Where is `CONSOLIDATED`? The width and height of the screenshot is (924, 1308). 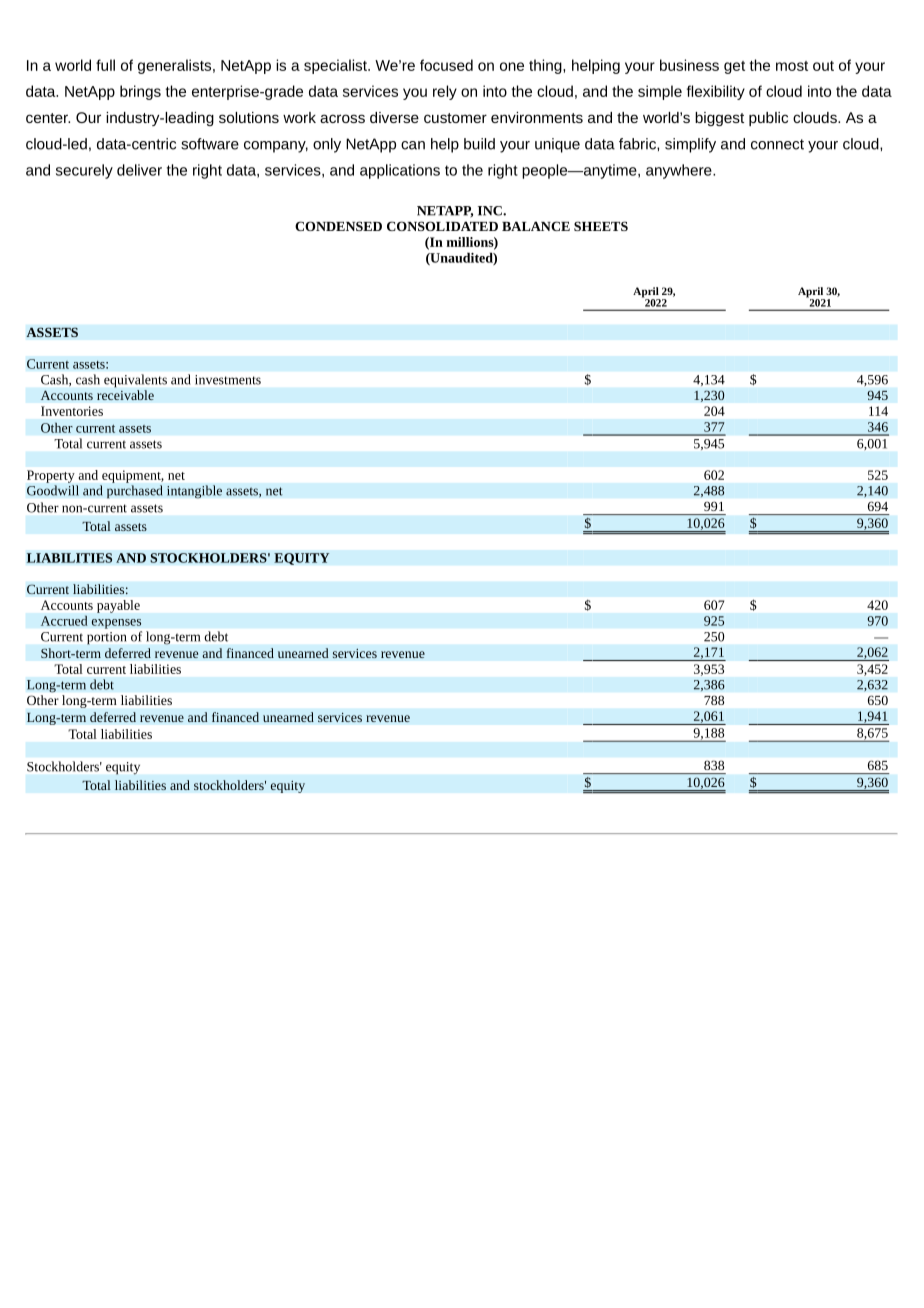
CONSOLIDATED is located at coordinates (442, 226).
